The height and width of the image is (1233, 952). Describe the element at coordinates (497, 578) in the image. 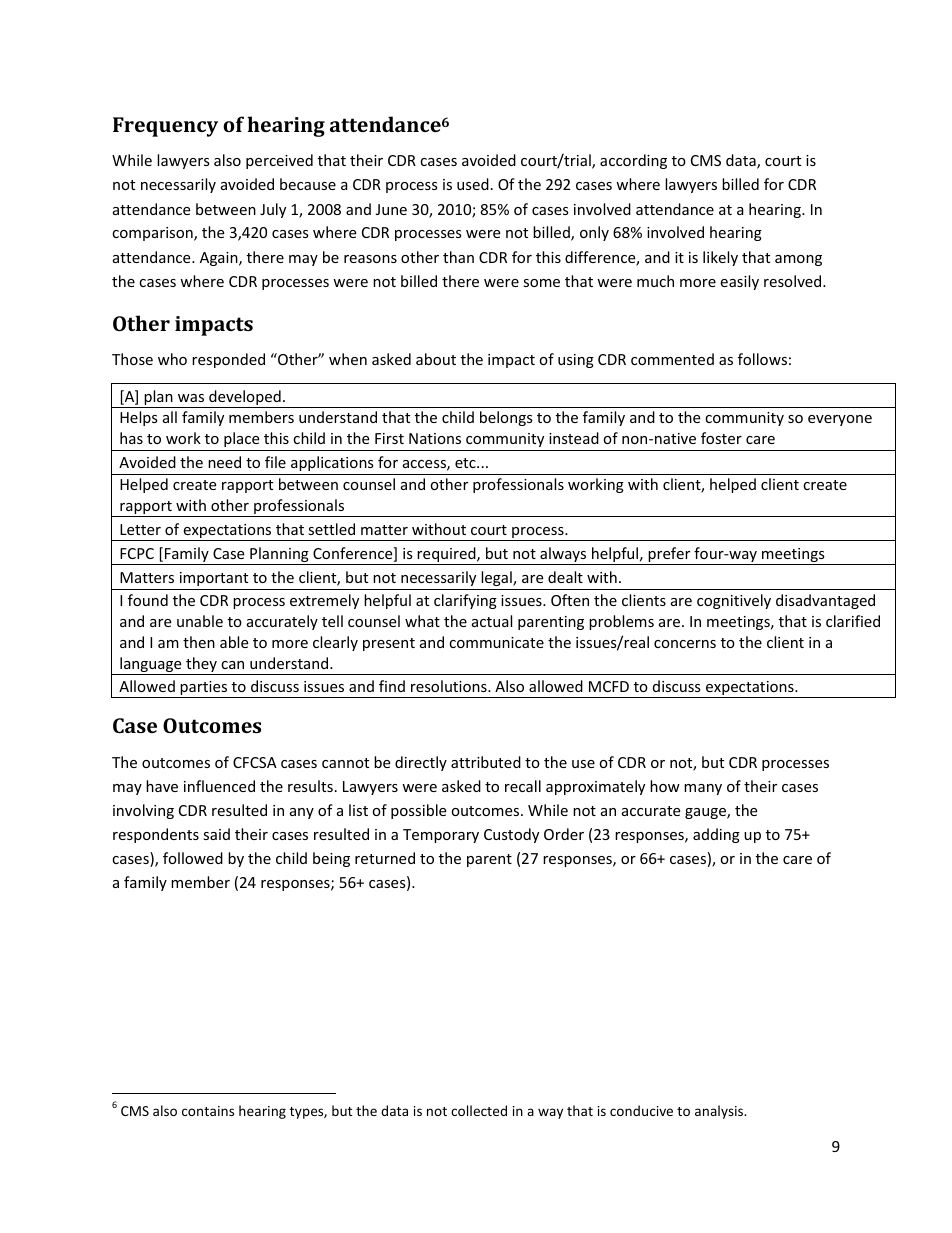

I see `legal` at that location.
